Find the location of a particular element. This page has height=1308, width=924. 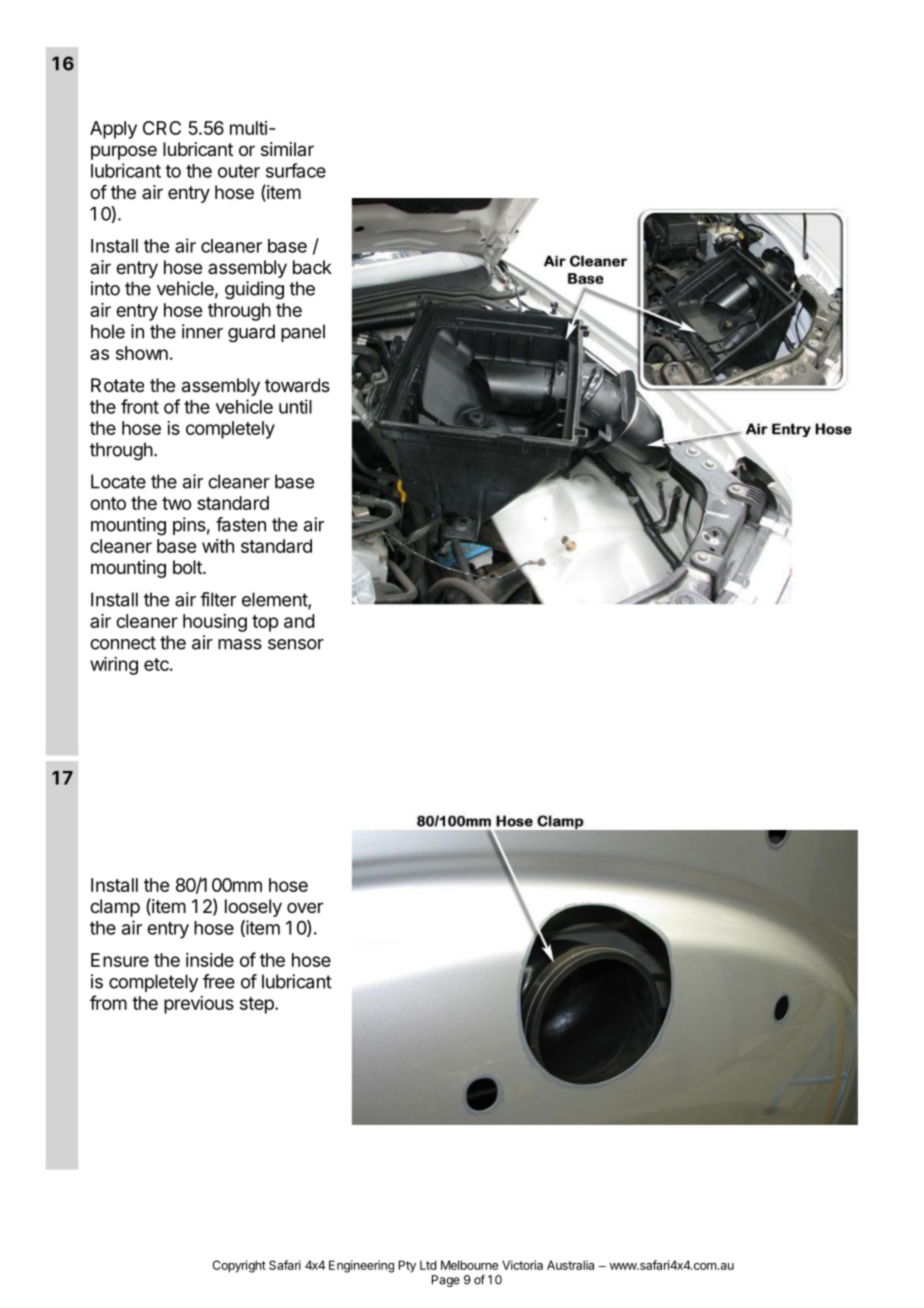

Victoria is located at coordinates (522, 1265).
